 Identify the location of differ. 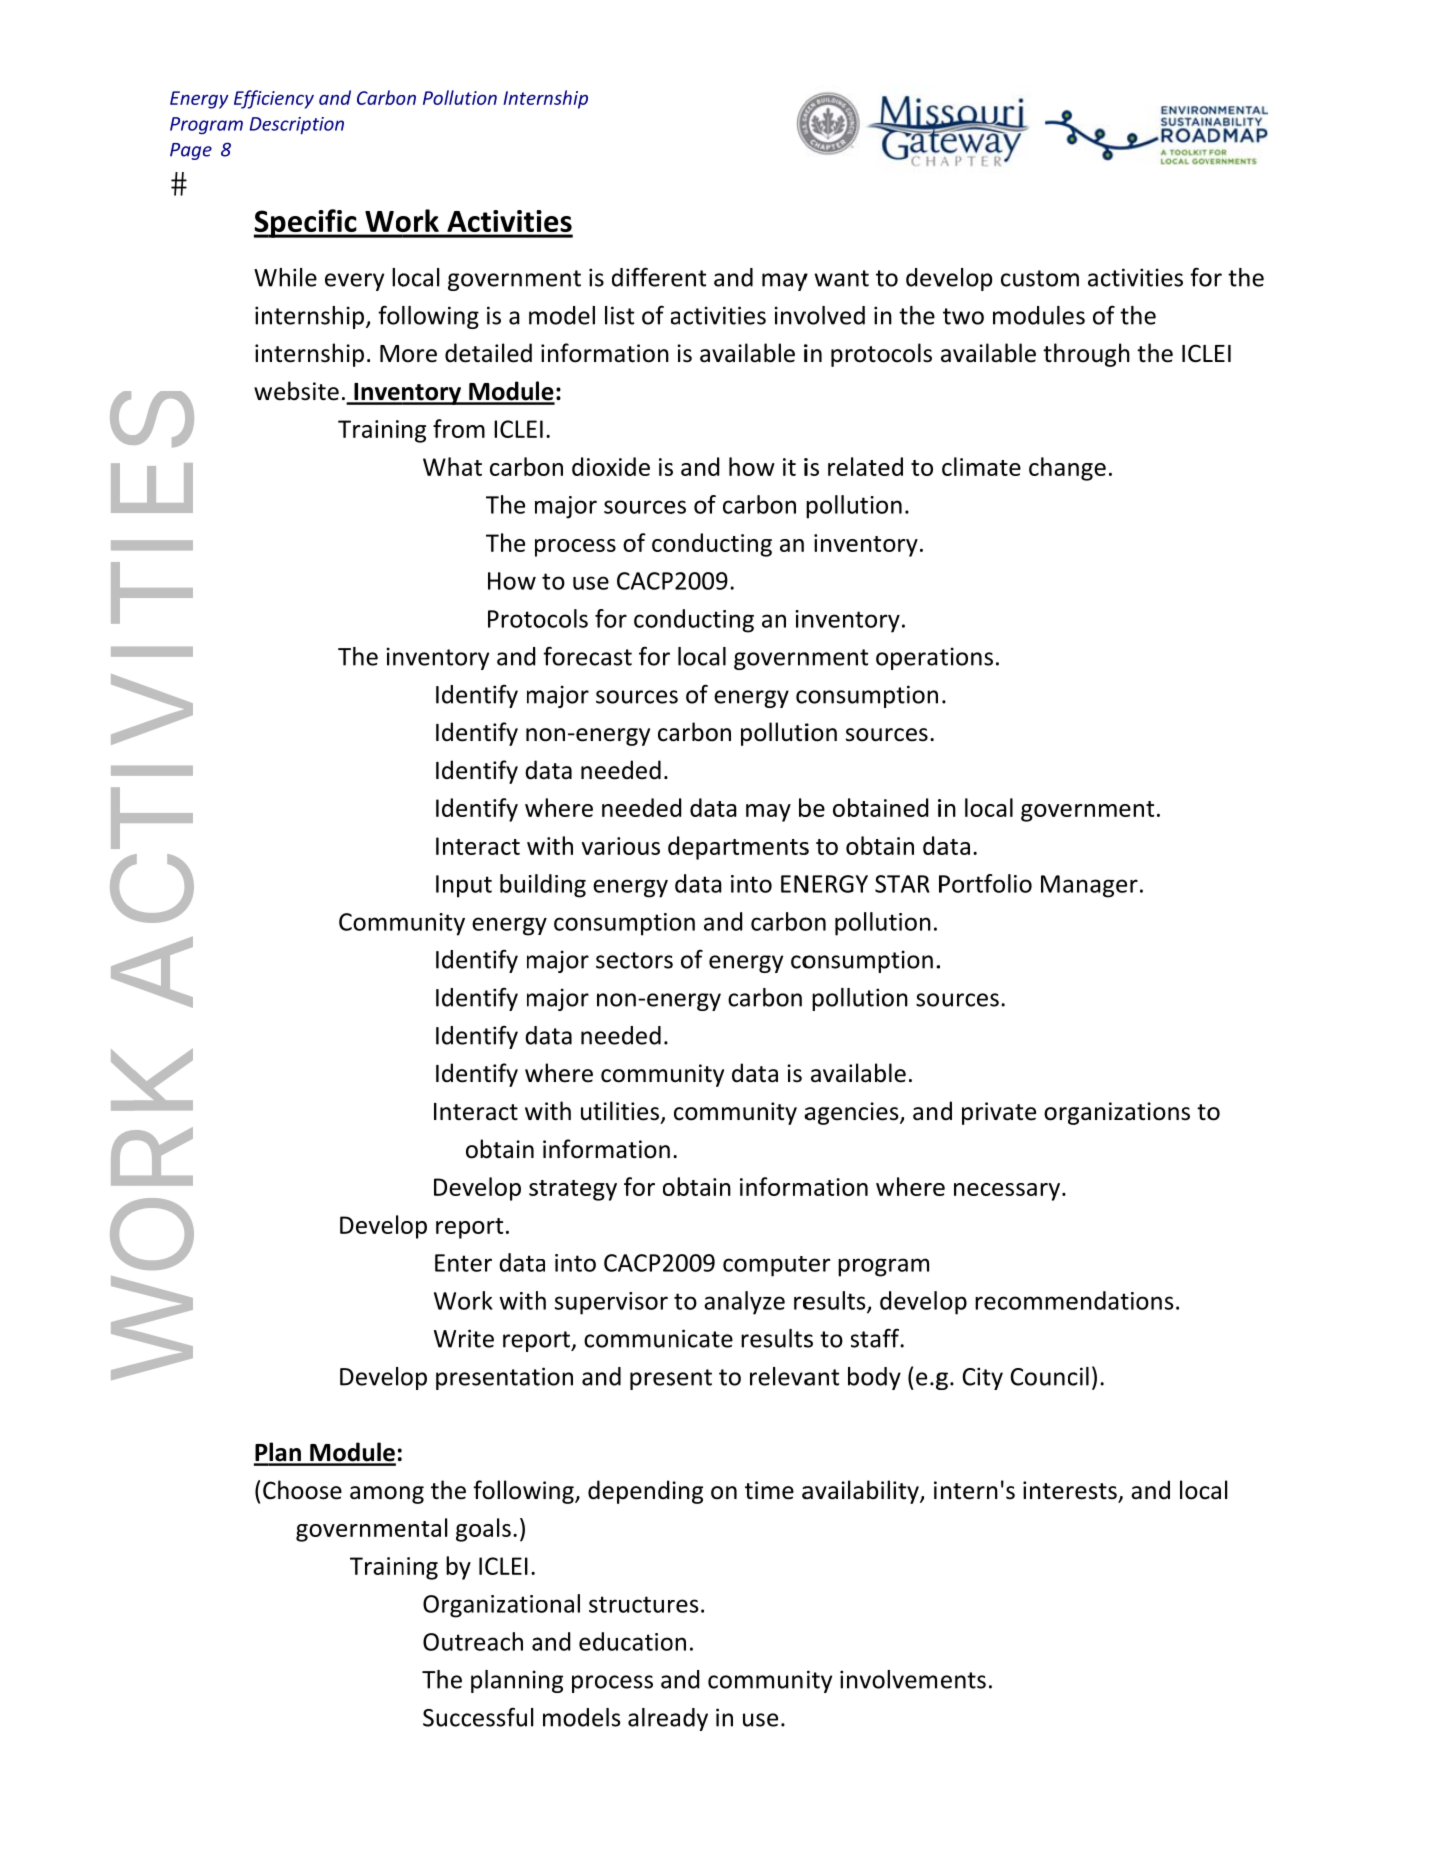
(641, 277).
